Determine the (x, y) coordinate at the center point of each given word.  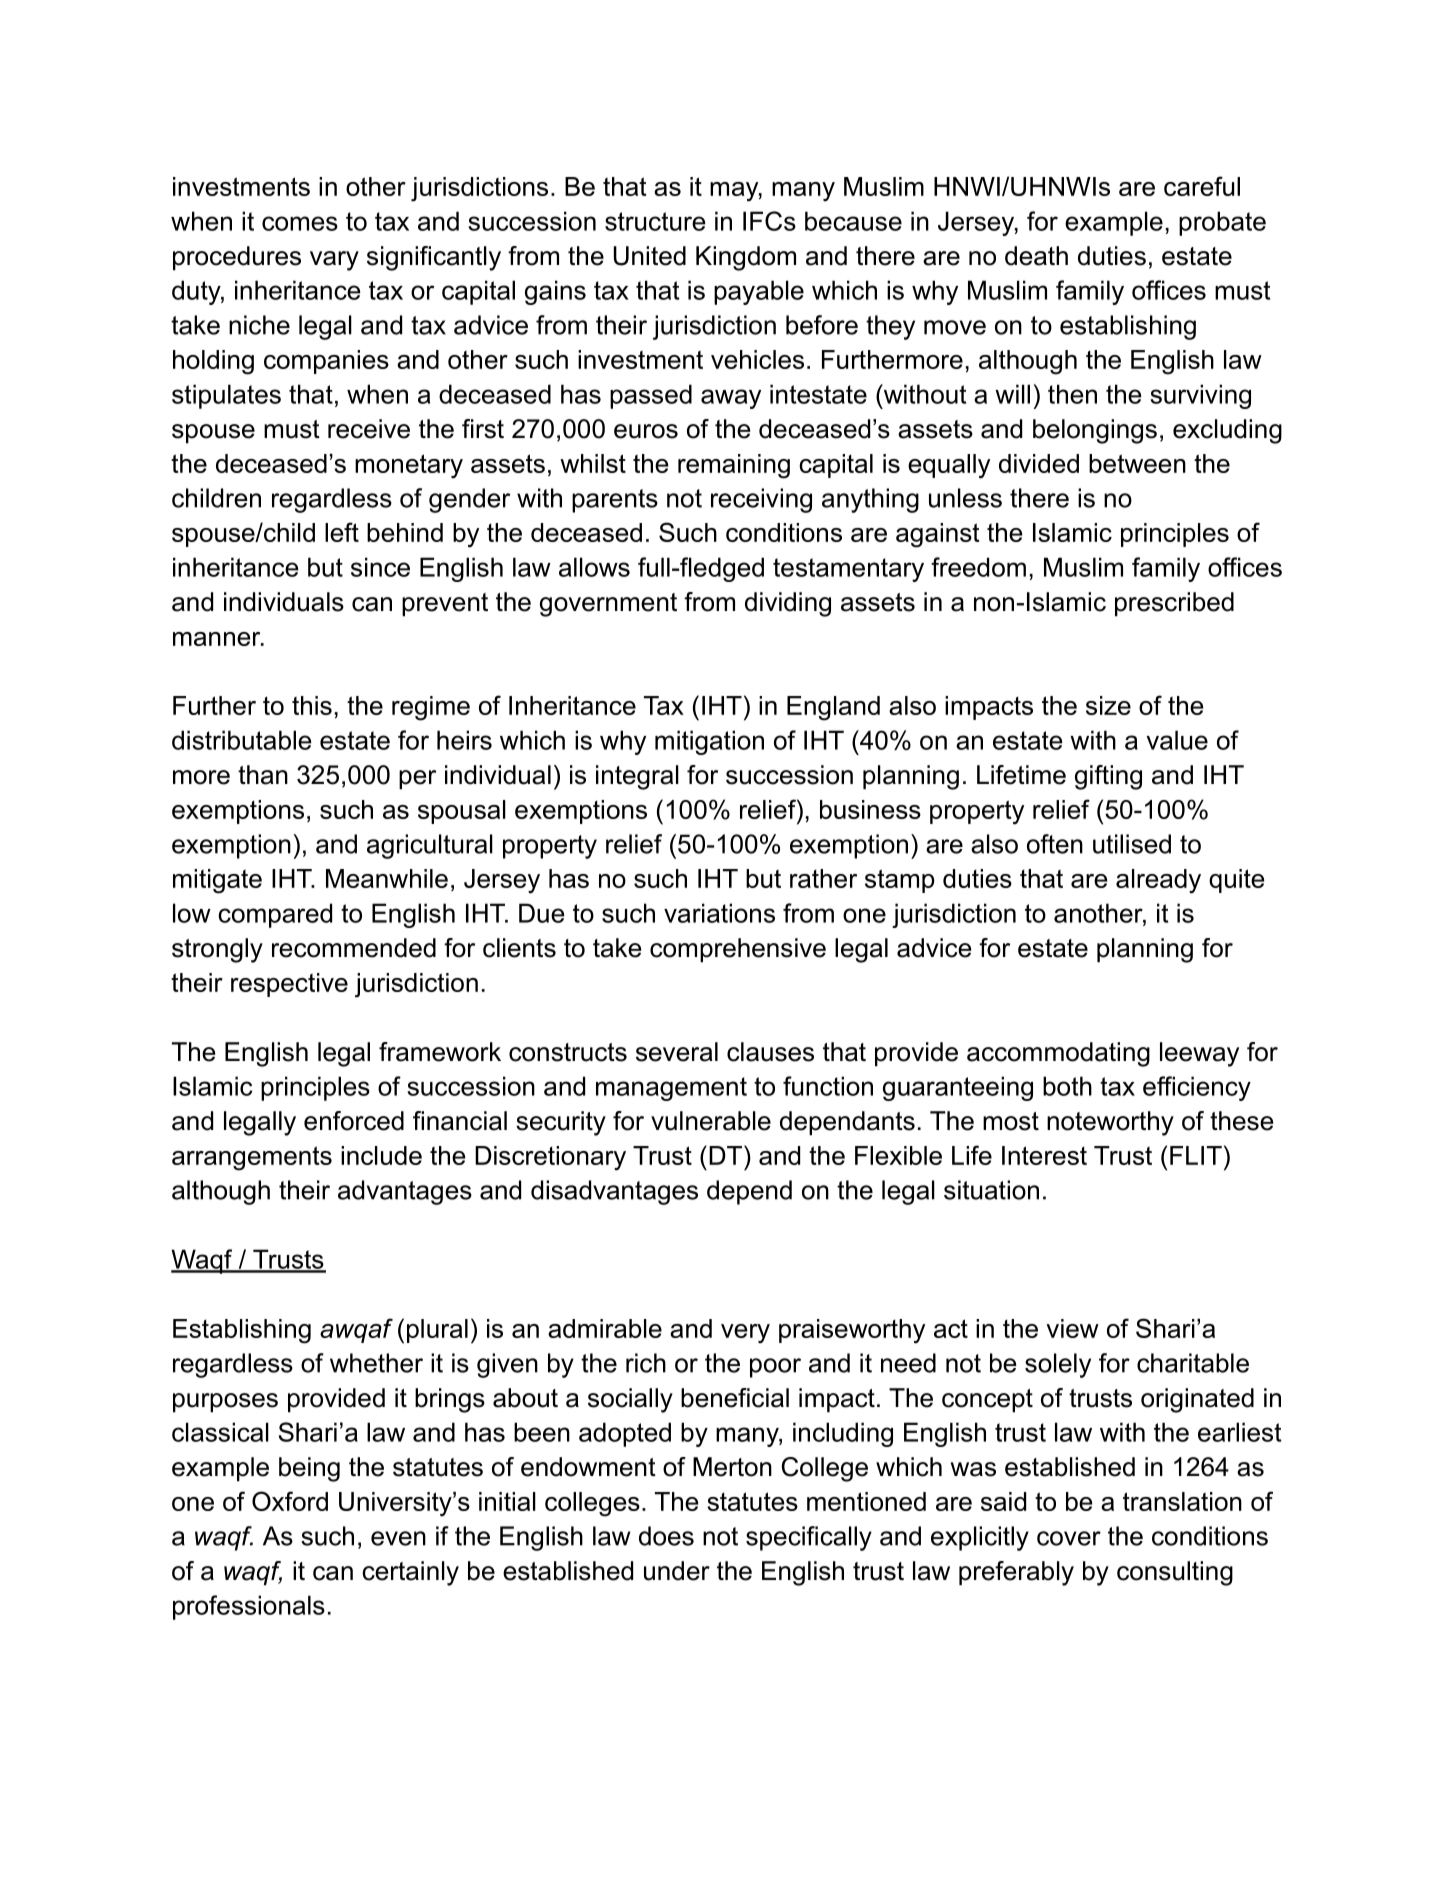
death (1036, 256)
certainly (410, 1573)
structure (655, 221)
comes (300, 223)
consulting (1175, 1573)
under (677, 1571)
